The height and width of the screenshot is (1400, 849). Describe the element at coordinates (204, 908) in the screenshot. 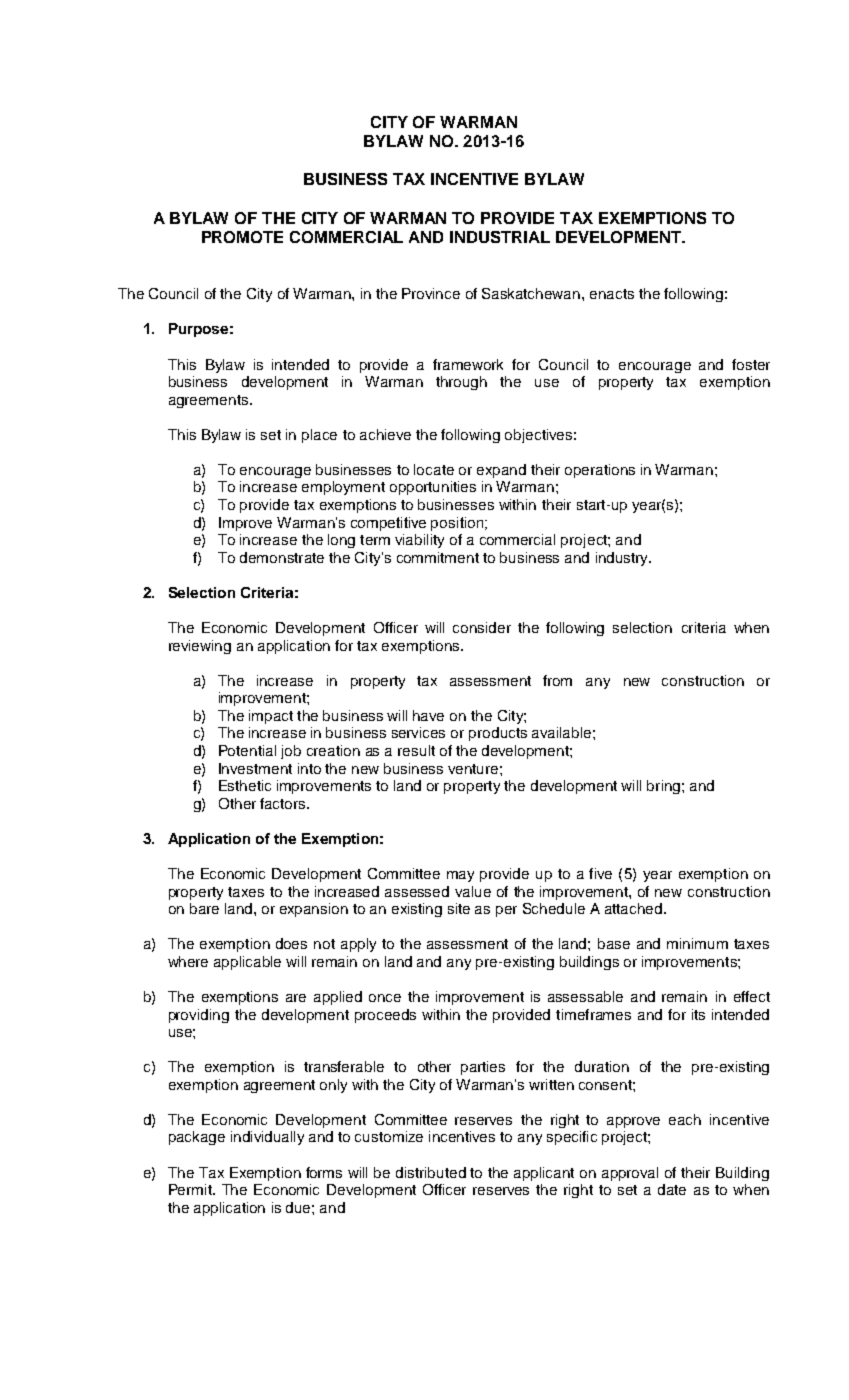

I see `bare` at that location.
